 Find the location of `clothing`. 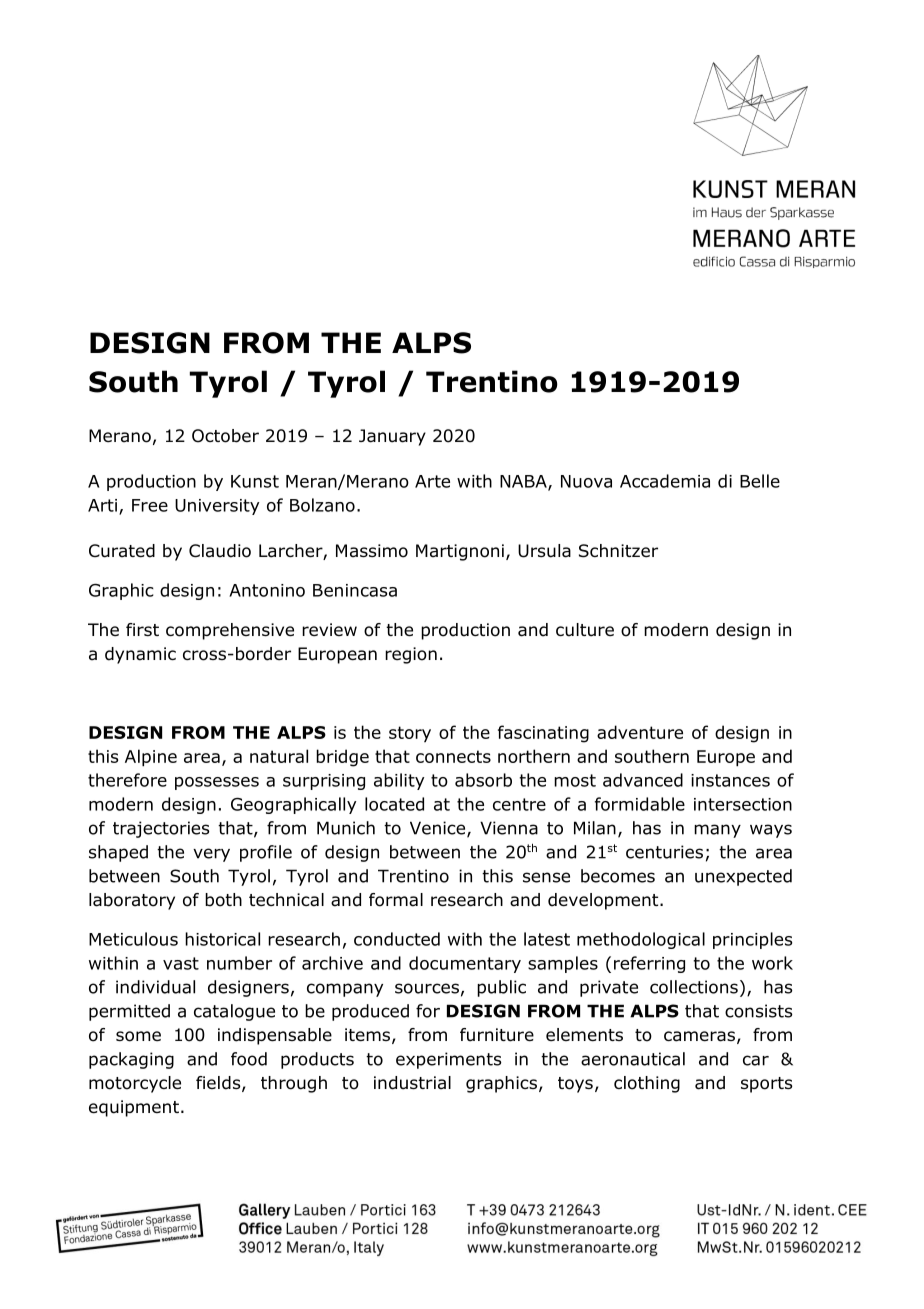

clothing is located at coordinates (647, 1084).
